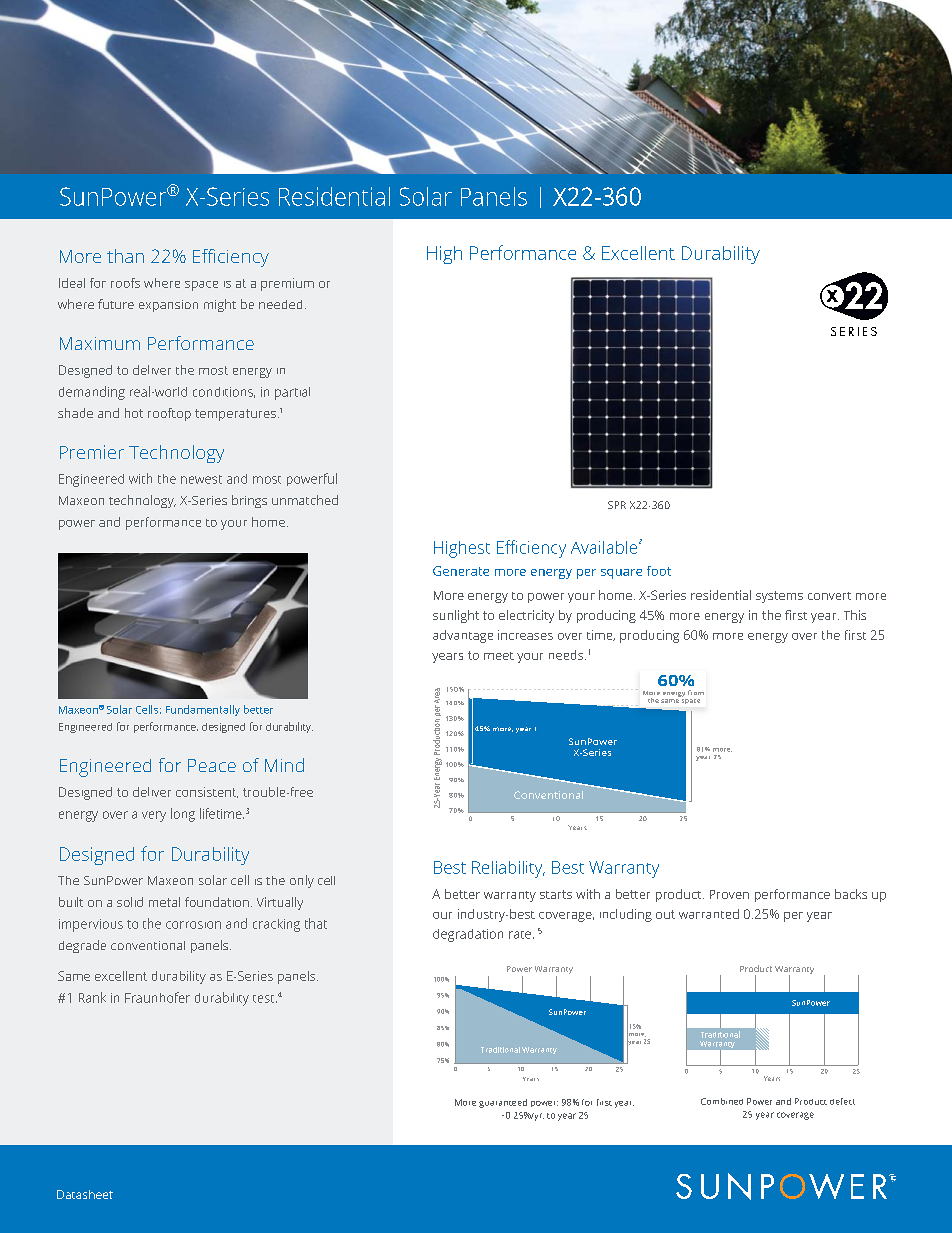 This screenshot has height=1233, width=952. Describe the element at coordinates (696, 692) in the screenshot. I see `from` at that location.
